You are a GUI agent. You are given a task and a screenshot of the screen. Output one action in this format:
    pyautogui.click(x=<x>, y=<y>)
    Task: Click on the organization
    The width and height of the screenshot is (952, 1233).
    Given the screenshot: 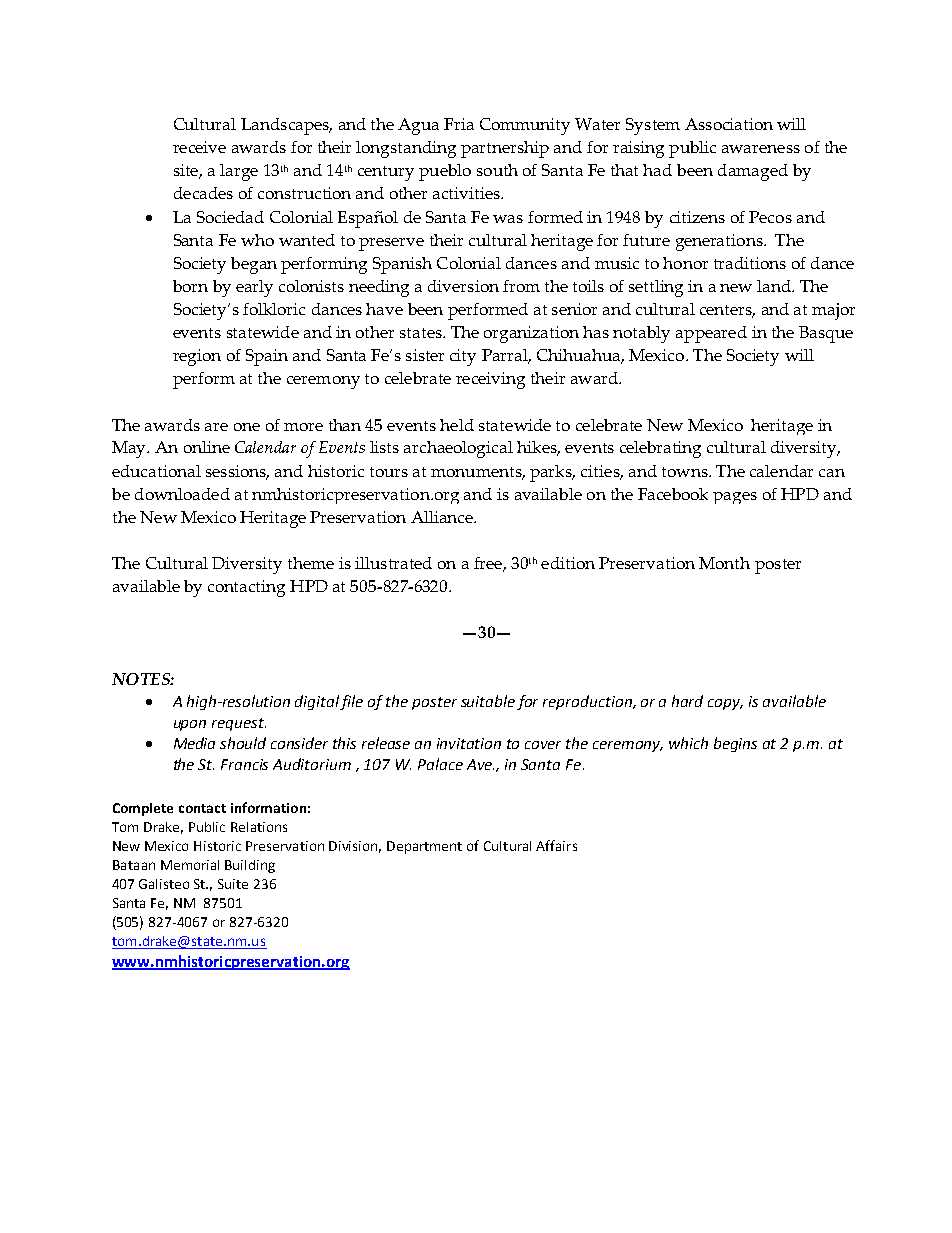 What is the action you would take?
    pyautogui.click(x=531, y=334)
